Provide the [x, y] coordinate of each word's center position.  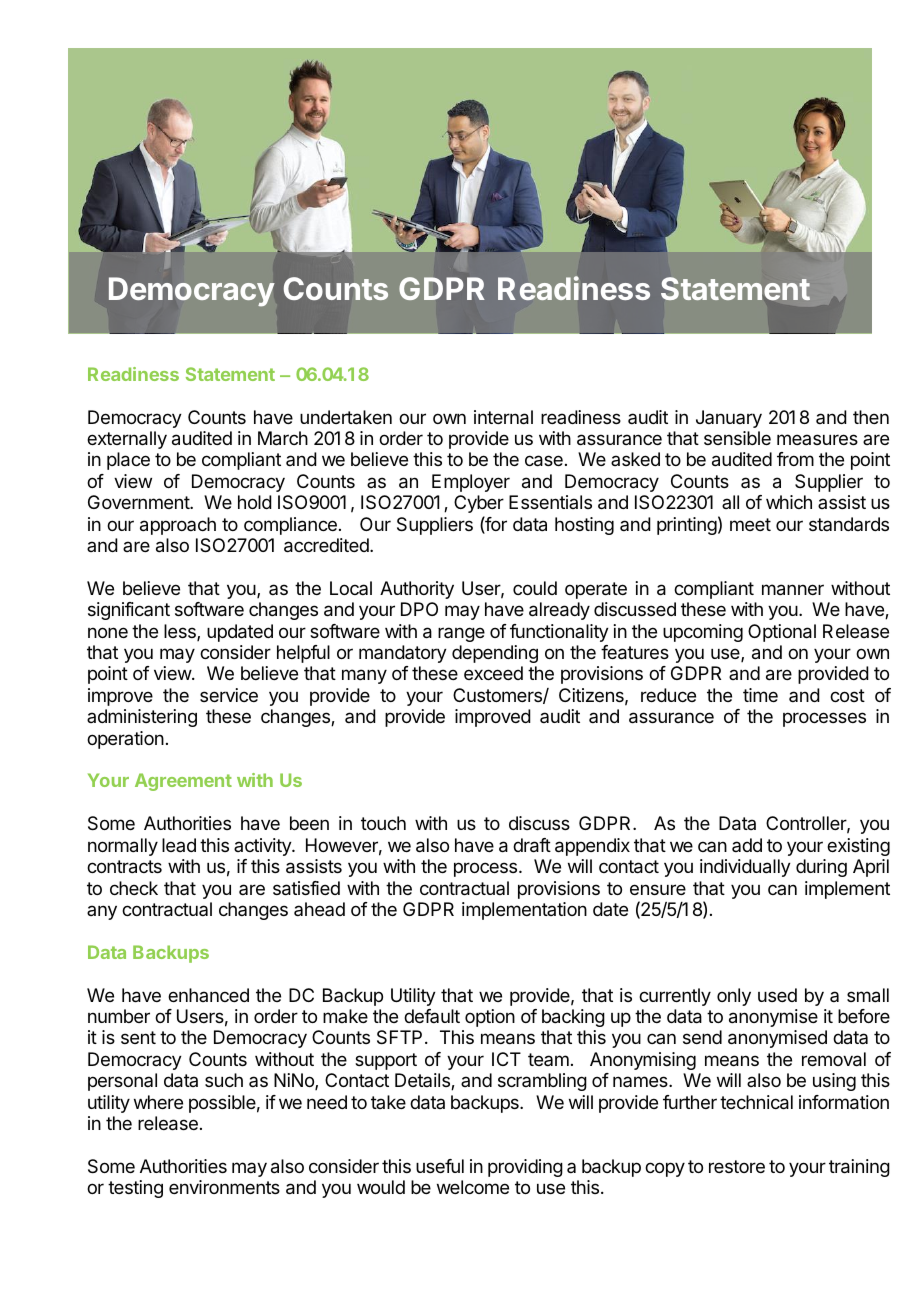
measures [817, 439]
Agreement [183, 782]
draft [532, 845]
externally [127, 440]
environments [224, 1187]
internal [503, 417]
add [747, 845]
